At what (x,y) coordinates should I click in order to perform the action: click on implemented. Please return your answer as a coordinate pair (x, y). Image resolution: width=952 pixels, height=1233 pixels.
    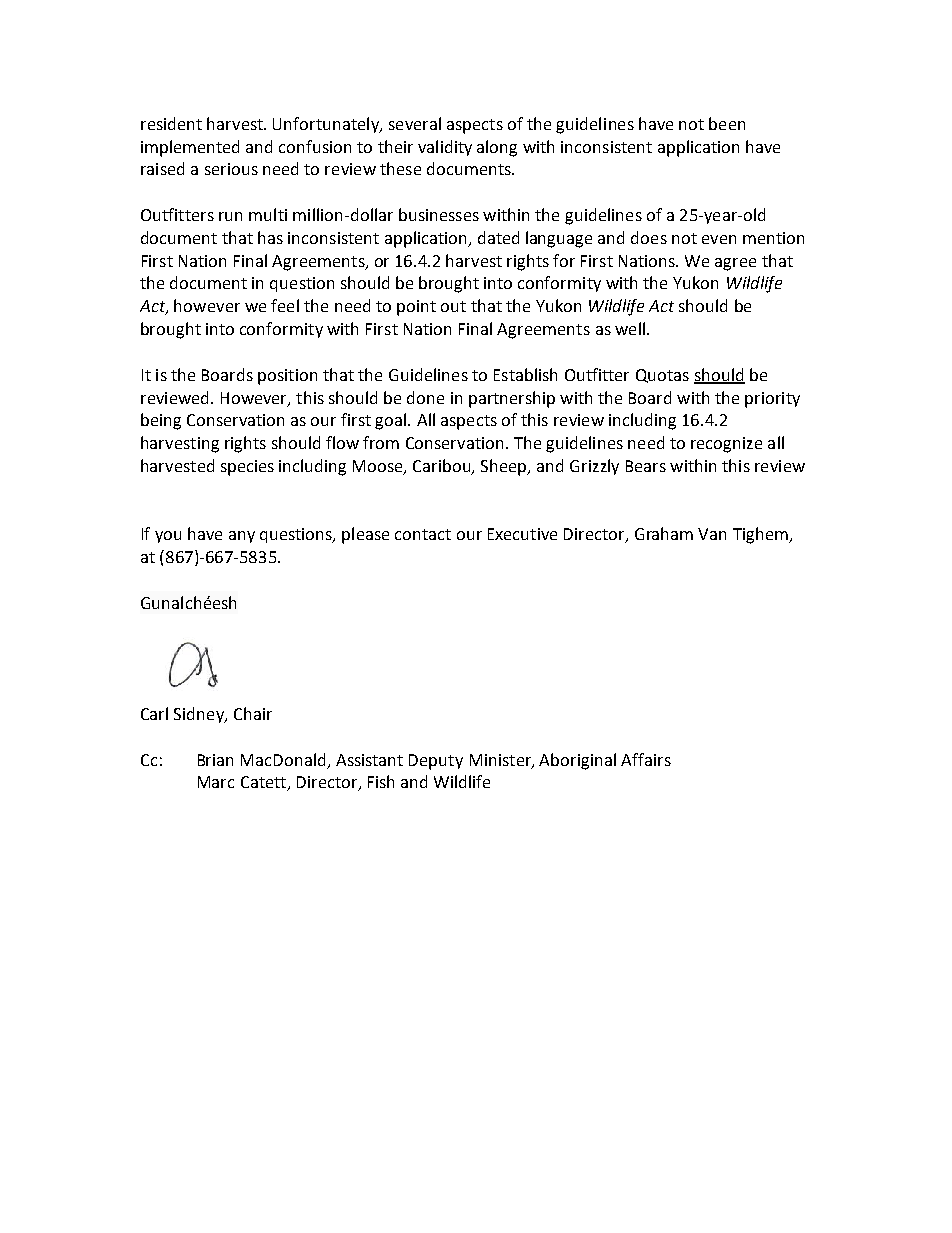
    Looking at the image, I should click on (190, 148).
